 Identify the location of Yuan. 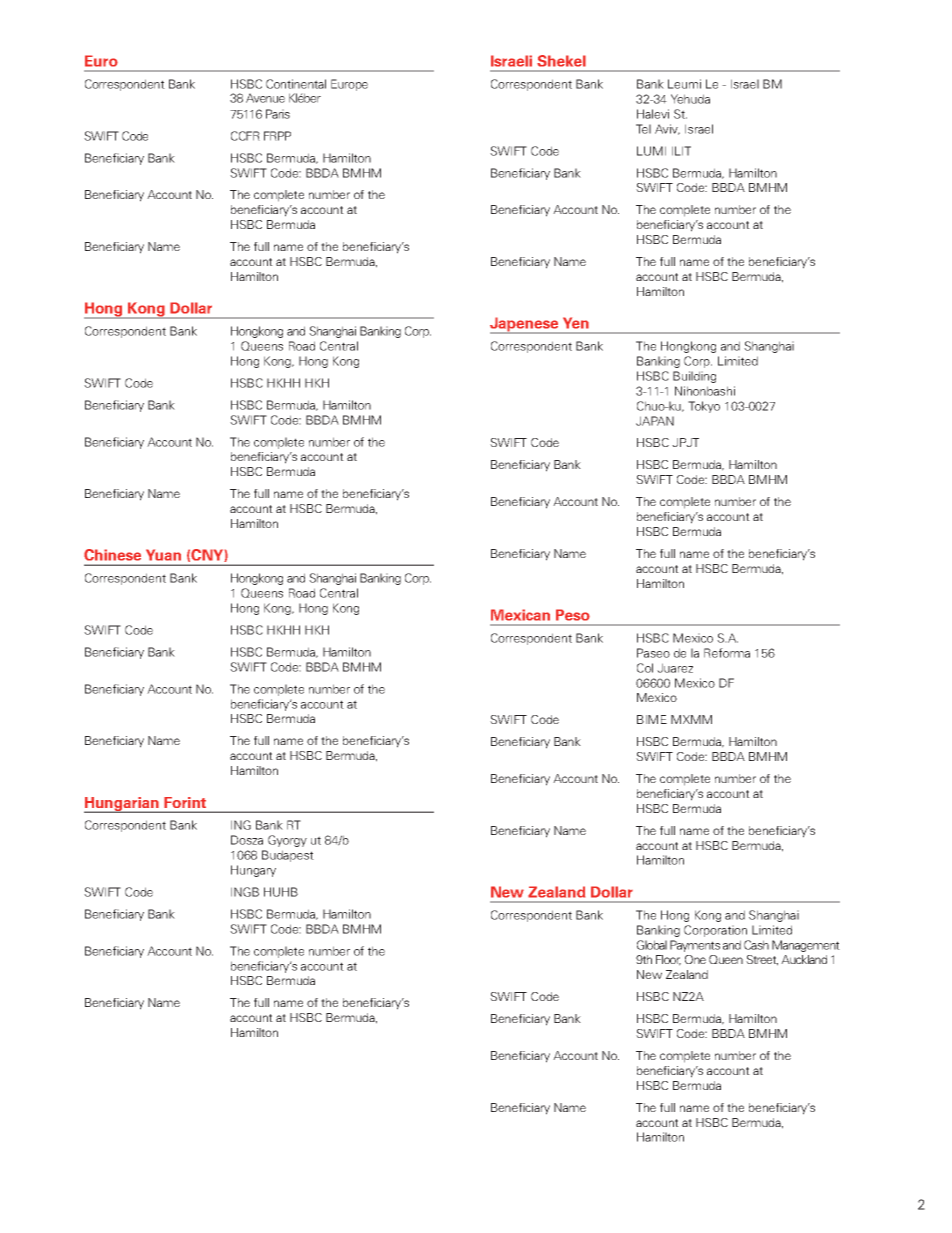
(163, 555).
